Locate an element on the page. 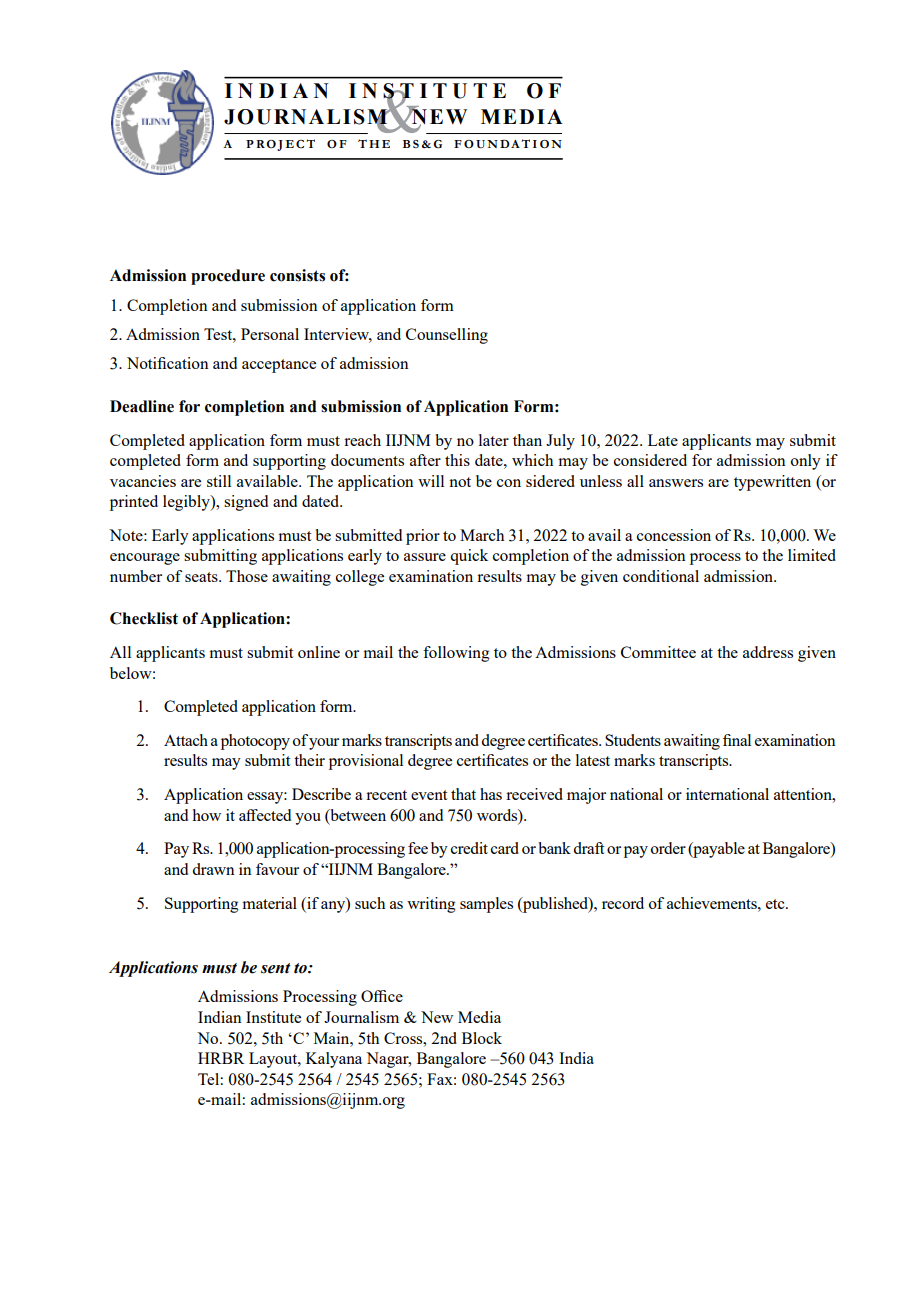 This document has height=1308, width=924. consists is located at coordinates (297, 275).
